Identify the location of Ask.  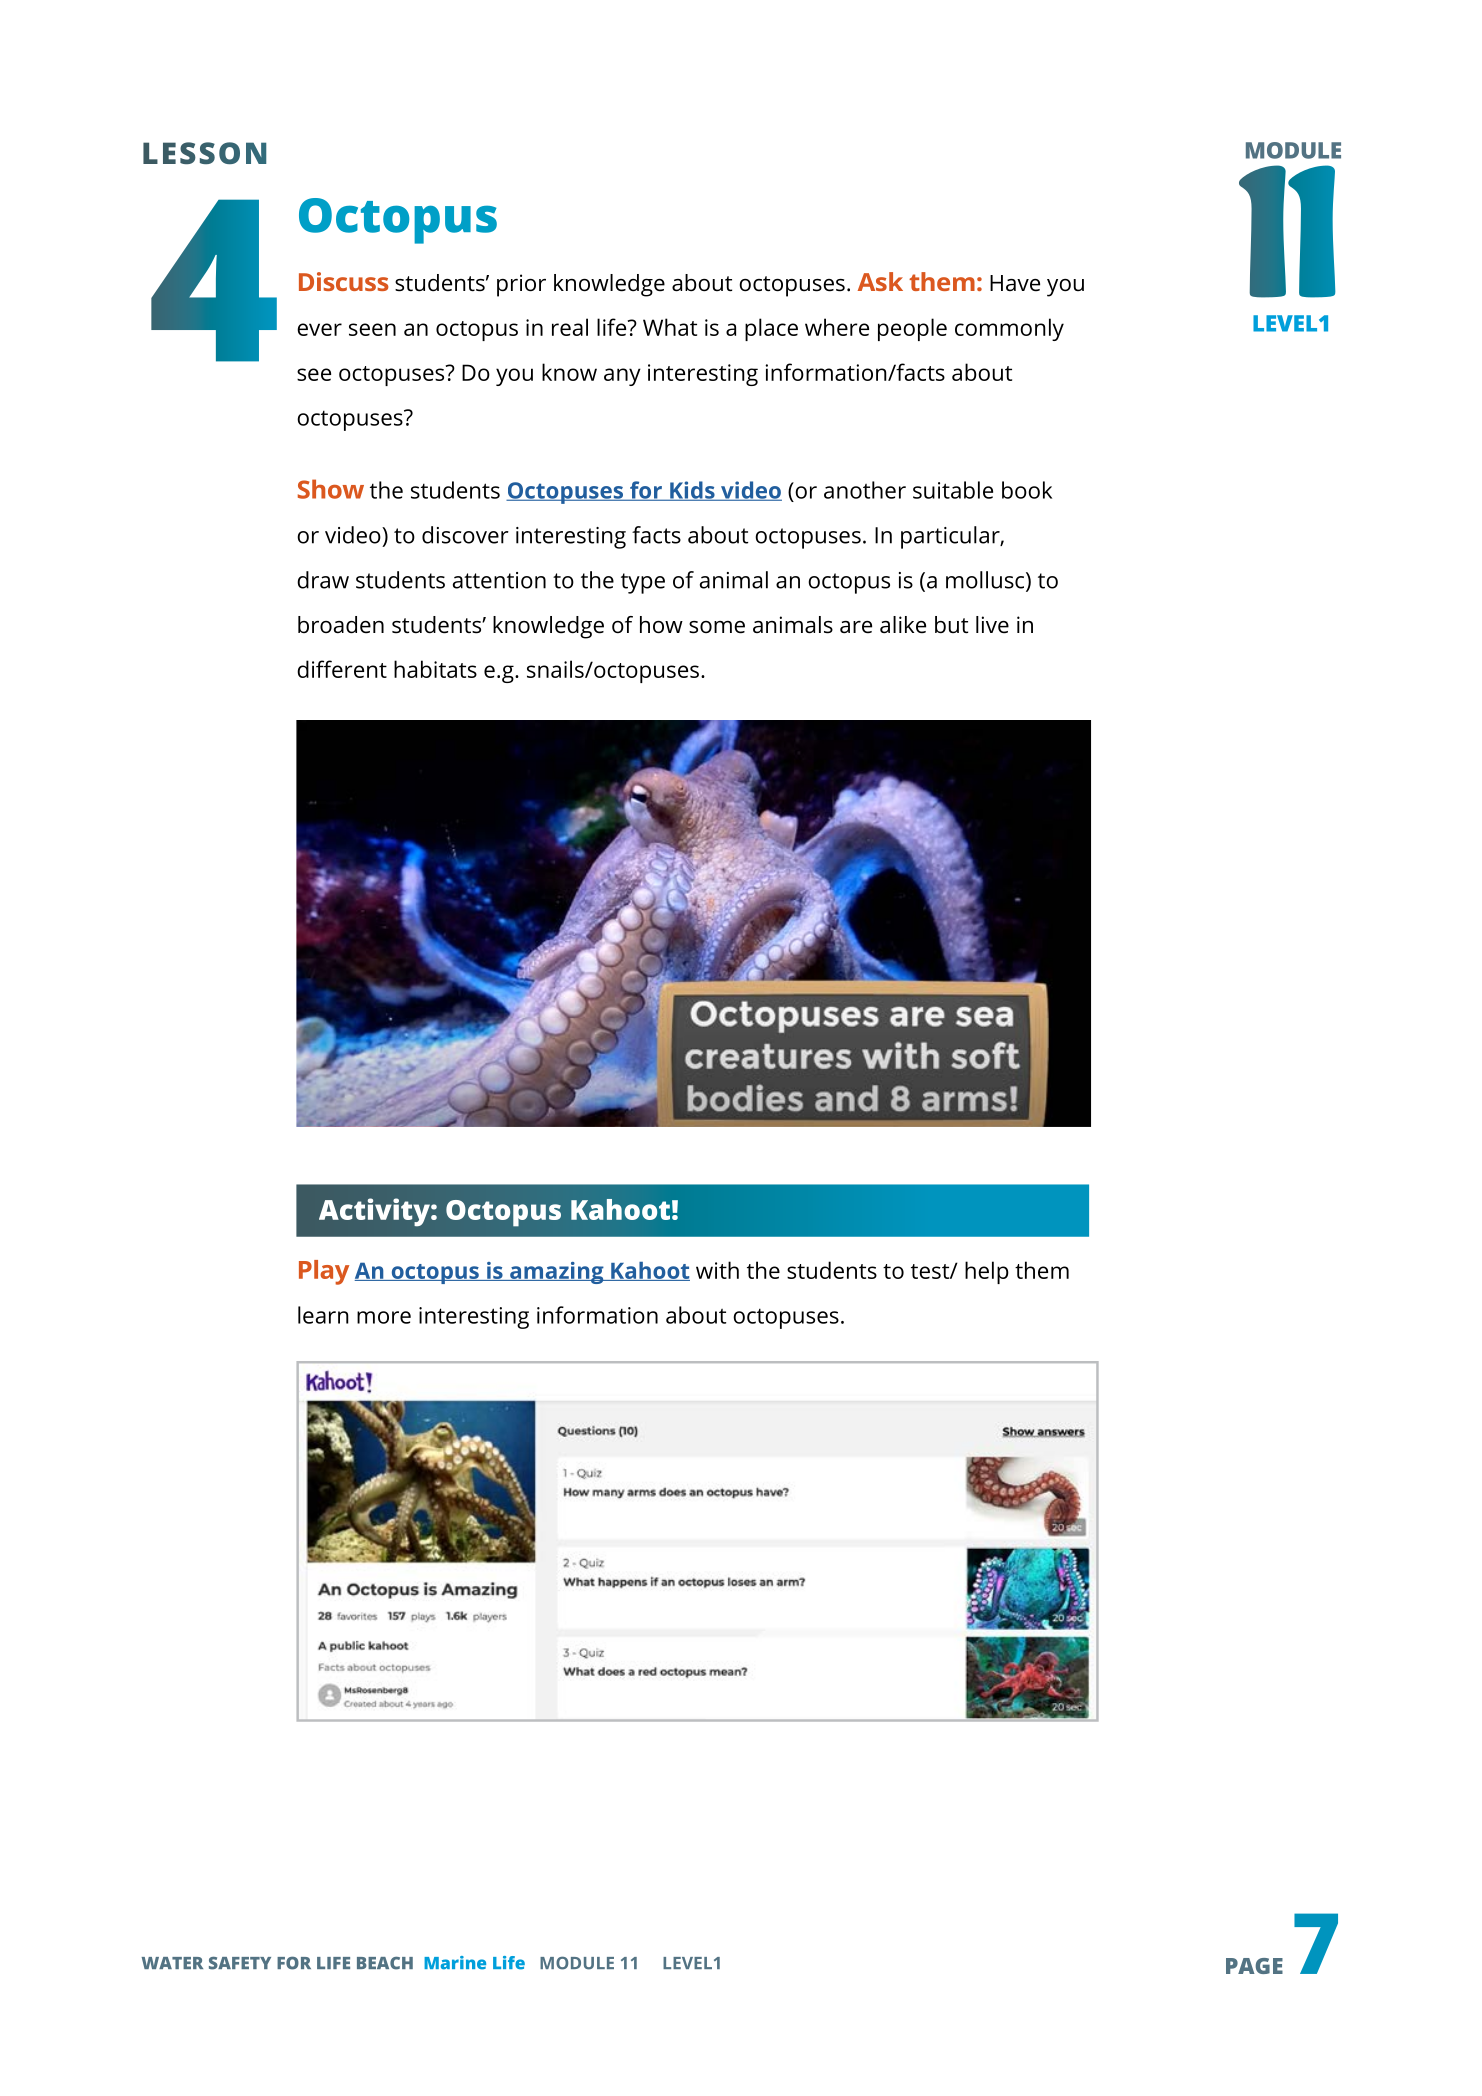
(880, 281).
